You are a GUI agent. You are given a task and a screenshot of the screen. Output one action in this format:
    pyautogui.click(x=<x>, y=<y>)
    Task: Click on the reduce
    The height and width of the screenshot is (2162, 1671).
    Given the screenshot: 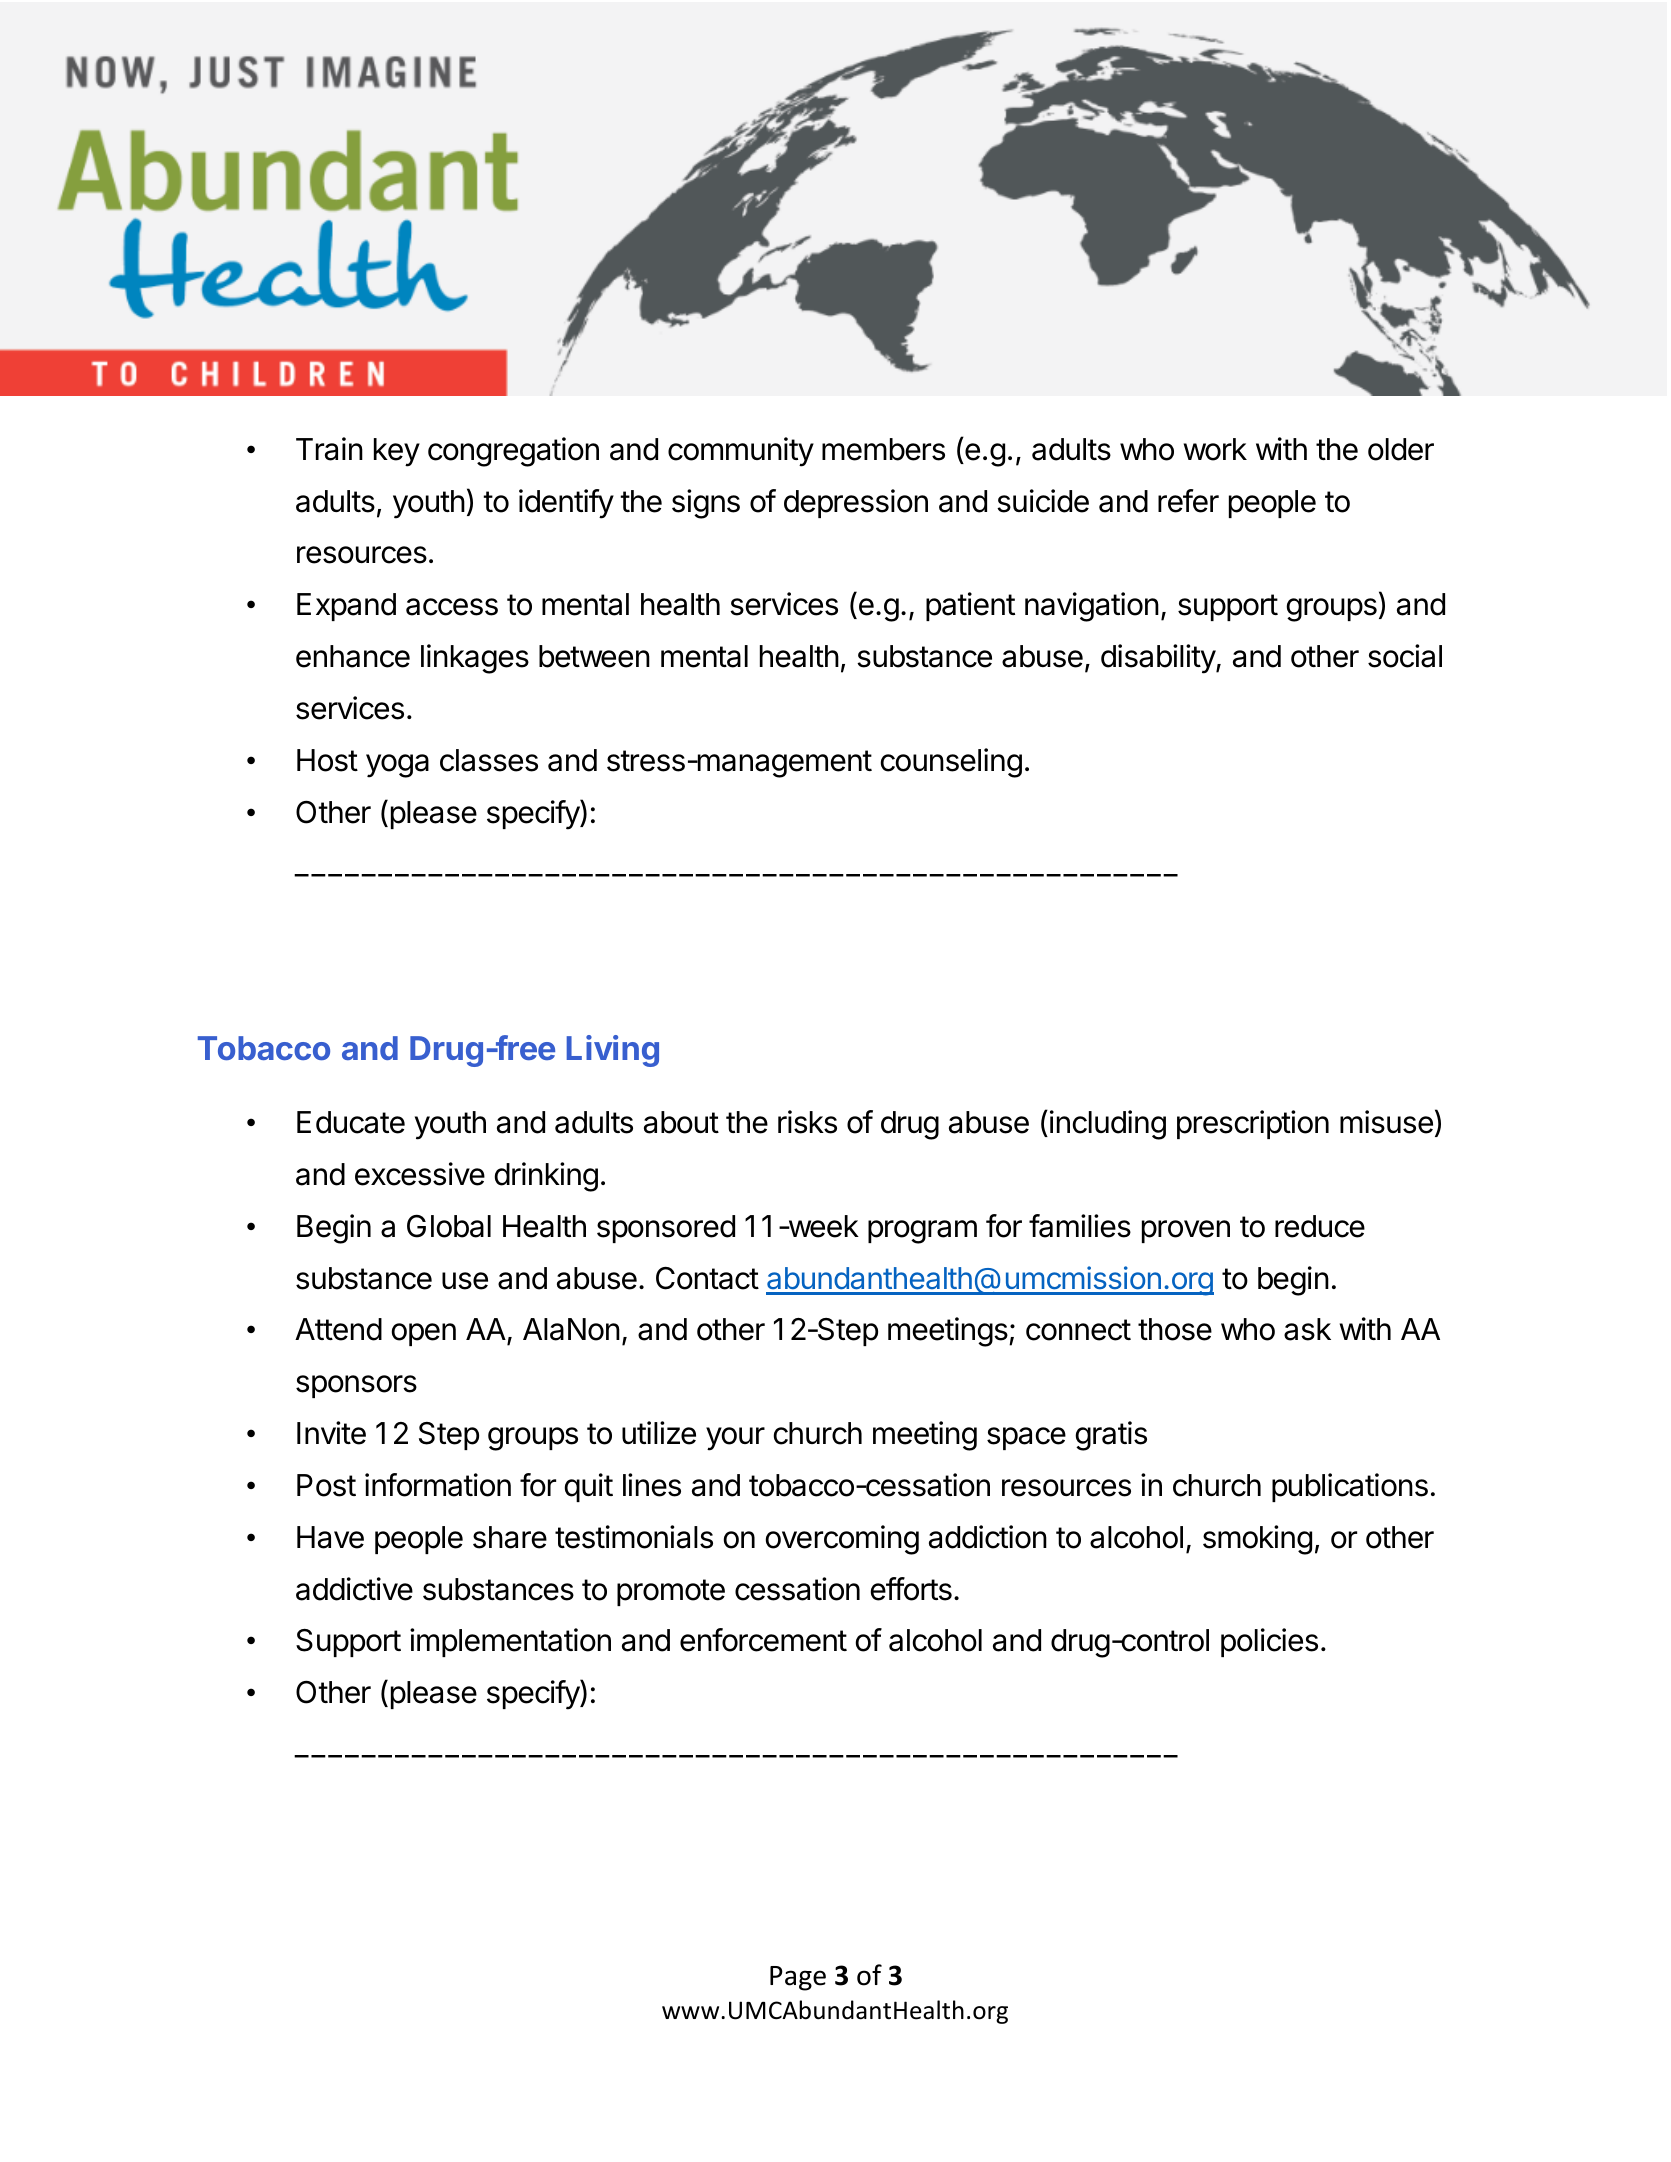 What is the action you would take?
    pyautogui.click(x=1320, y=1226)
